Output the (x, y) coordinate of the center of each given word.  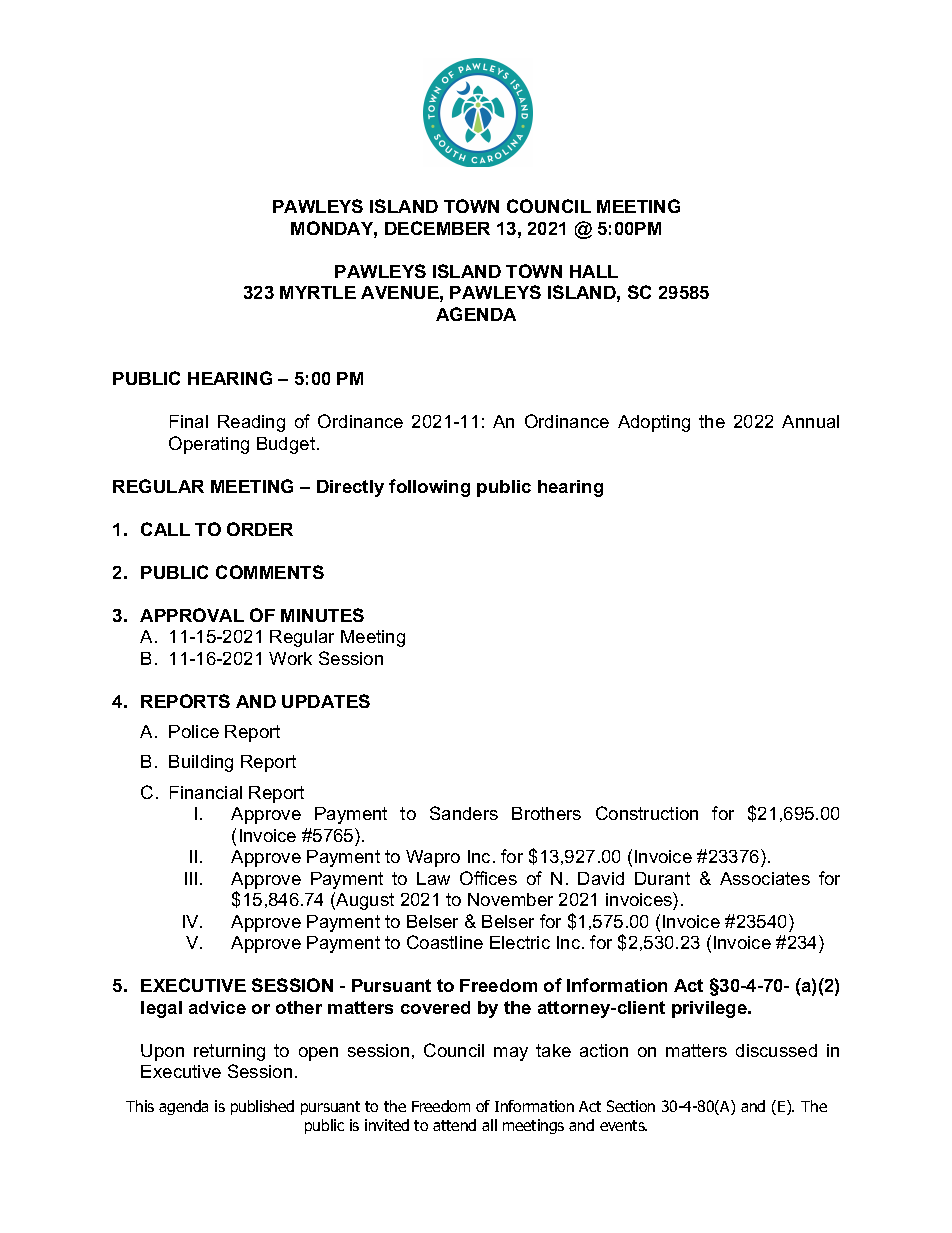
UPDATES (326, 701)
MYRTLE (318, 292)
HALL (594, 271)
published (262, 1107)
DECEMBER (437, 228)
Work (290, 658)
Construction (647, 813)
